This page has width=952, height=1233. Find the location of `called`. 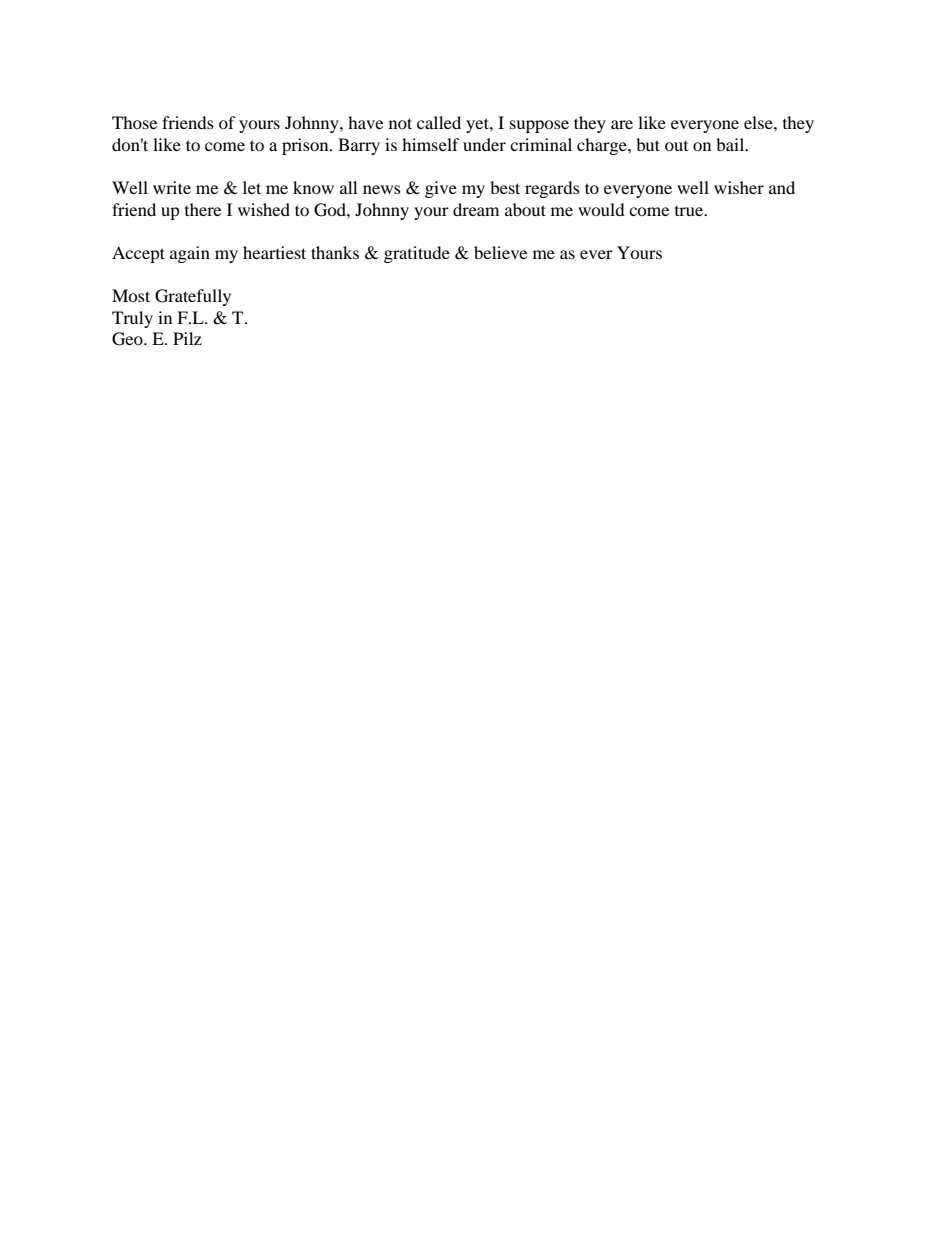

called is located at coordinates (439, 122).
